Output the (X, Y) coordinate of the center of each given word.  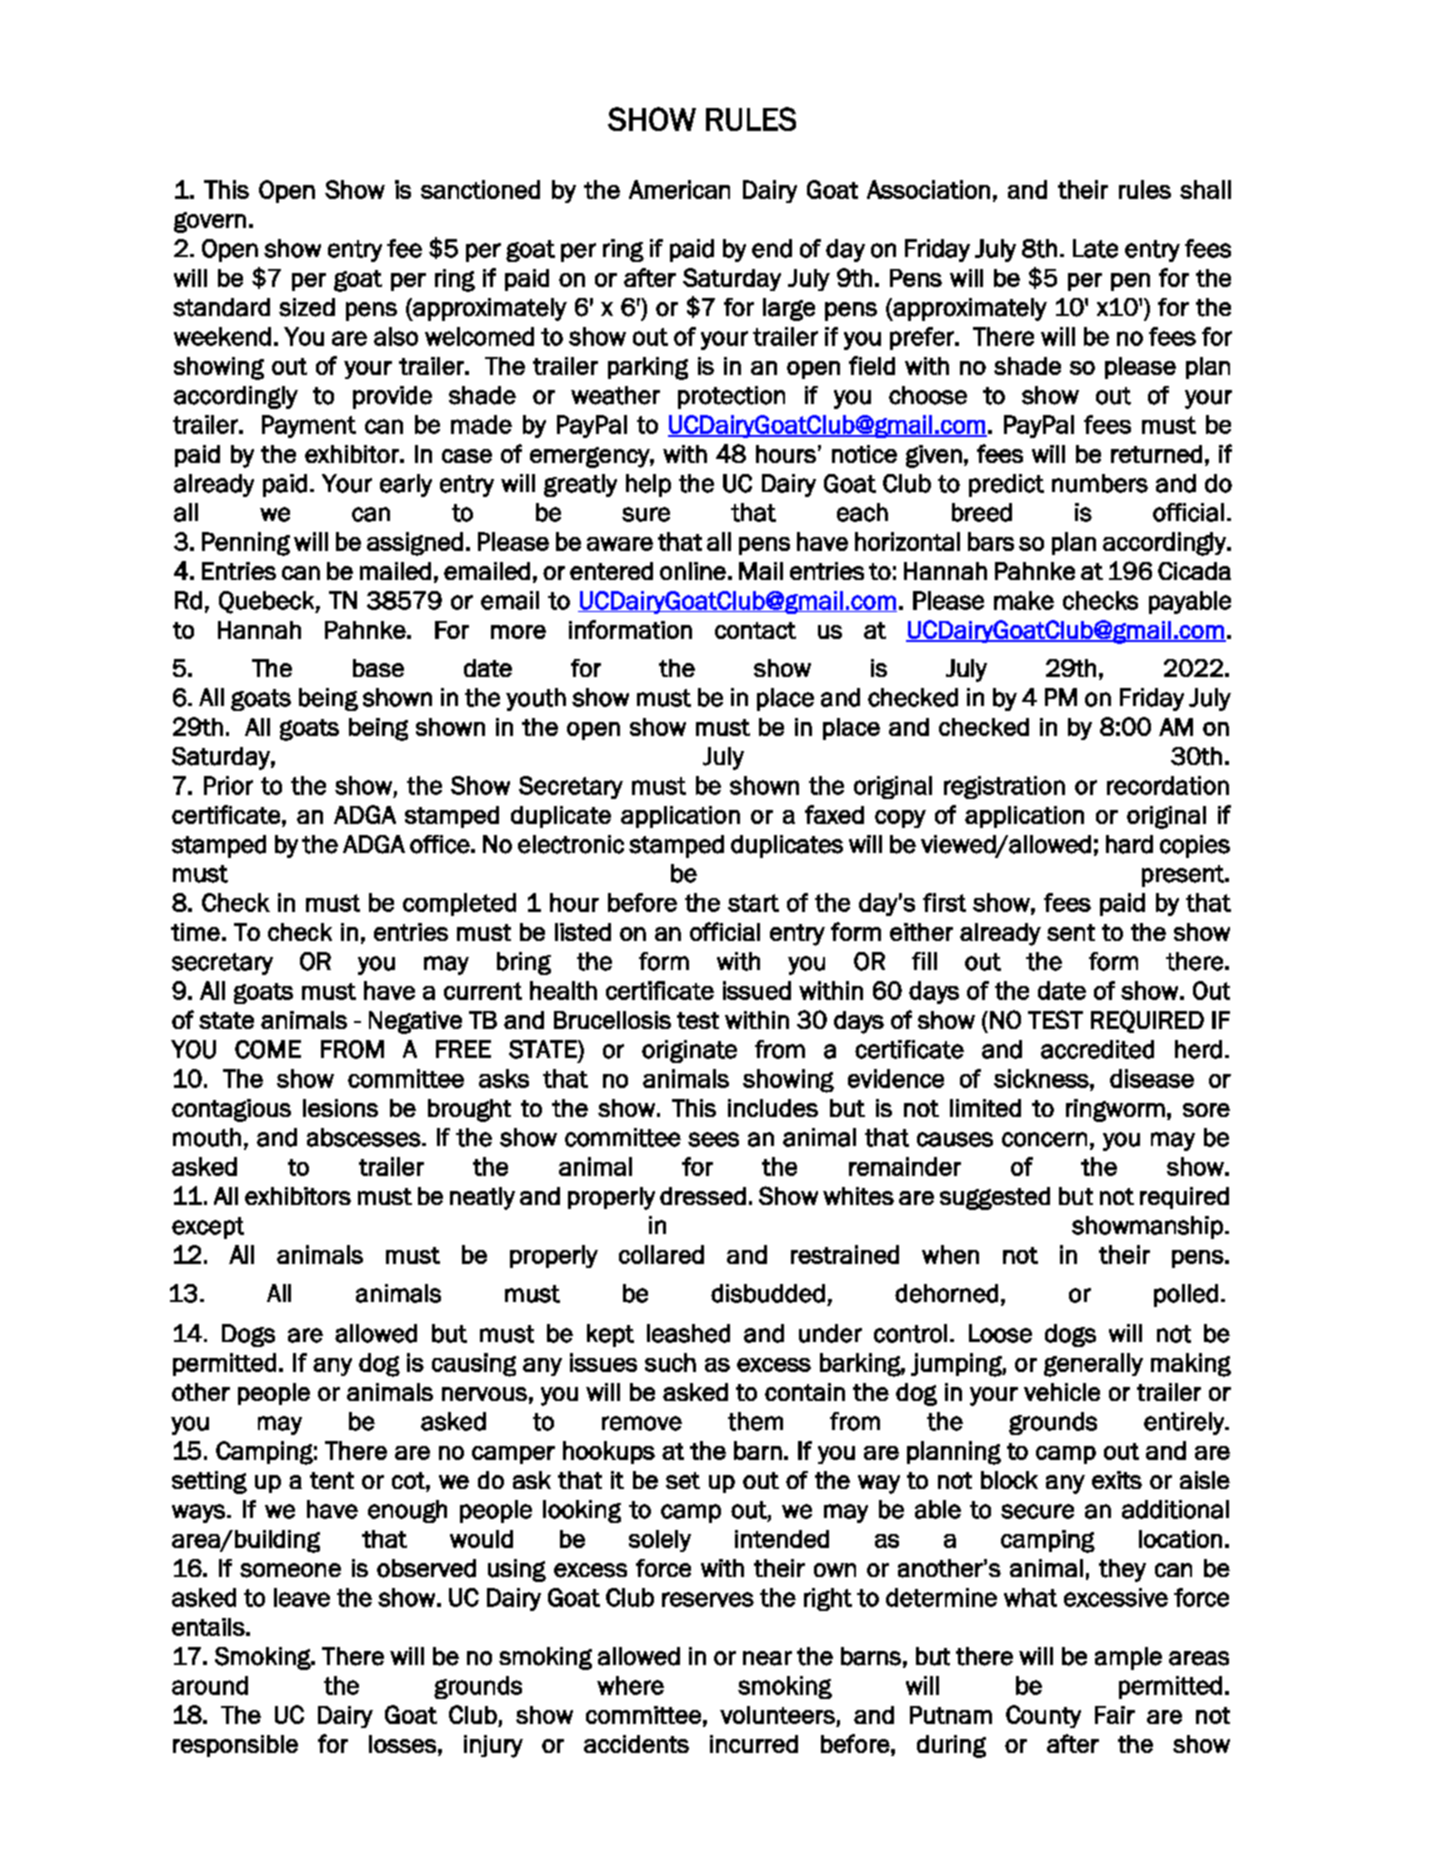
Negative (415, 1022)
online (693, 571)
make (1024, 600)
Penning (246, 544)
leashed (688, 1333)
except (208, 1228)
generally (1093, 1365)
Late (1095, 248)
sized (307, 307)
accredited (1097, 1049)
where (630, 1685)
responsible (235, 1746)
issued (757, 990)
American (679, 189)
